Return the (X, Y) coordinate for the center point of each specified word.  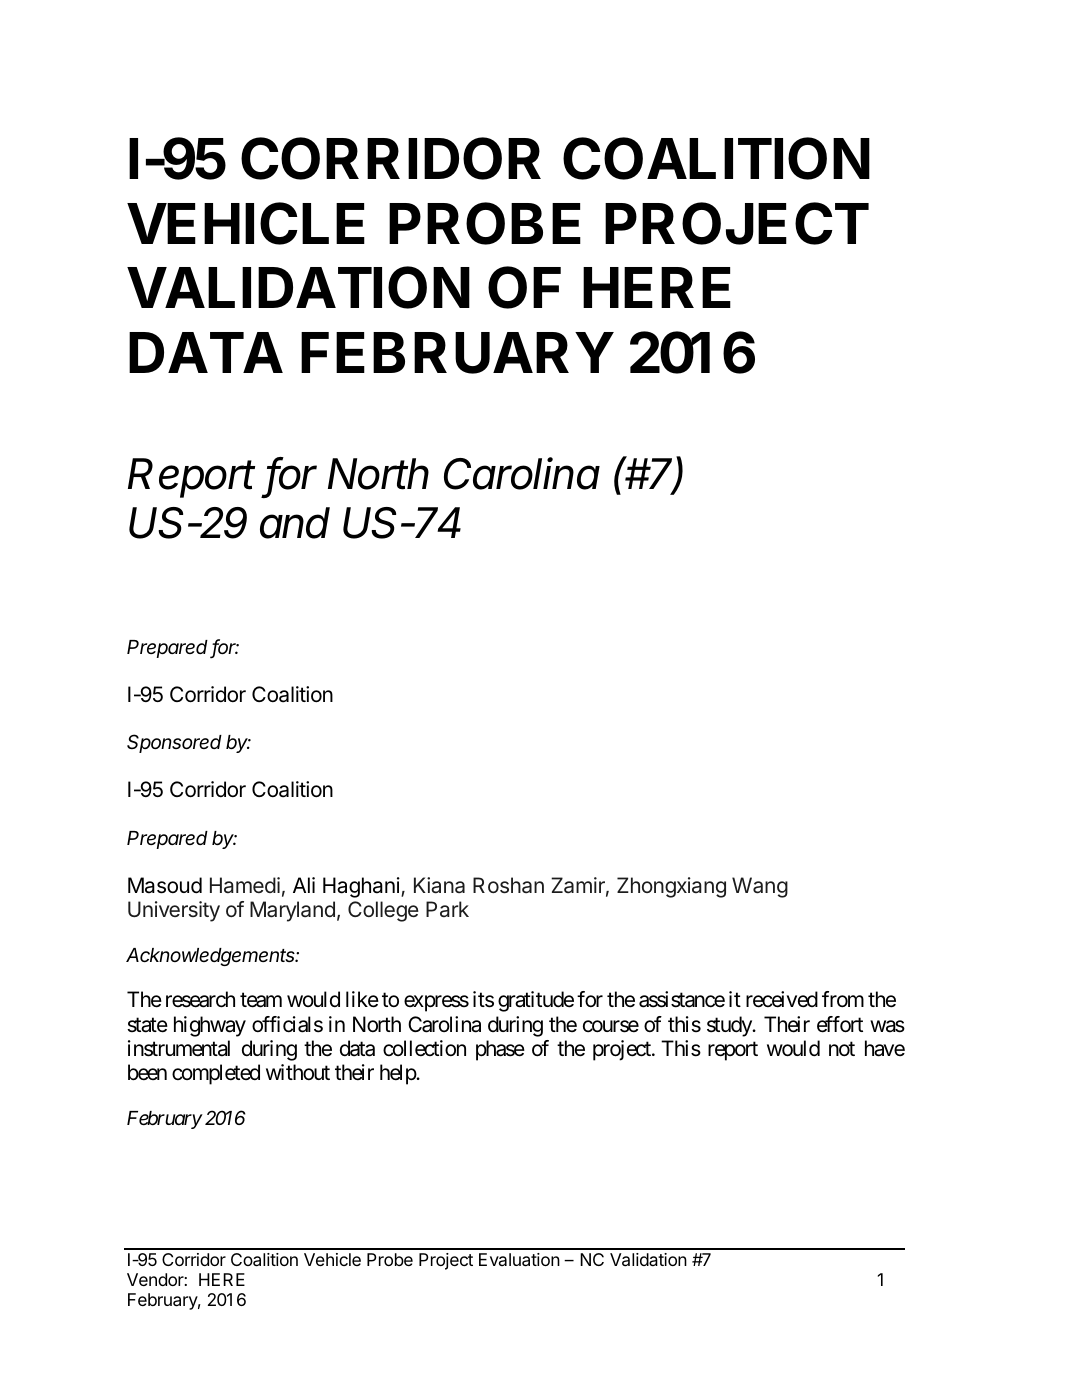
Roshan (508, 885)
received (782, 999)
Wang (760, 887)
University (174, 911)
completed (216, 1074)
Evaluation (519, 1260)
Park (447, 909)
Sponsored (174, 743)
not (842, 1049)
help (398, 1074)
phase (500, 1050)
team (261, 1000)
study (730, 1026)
